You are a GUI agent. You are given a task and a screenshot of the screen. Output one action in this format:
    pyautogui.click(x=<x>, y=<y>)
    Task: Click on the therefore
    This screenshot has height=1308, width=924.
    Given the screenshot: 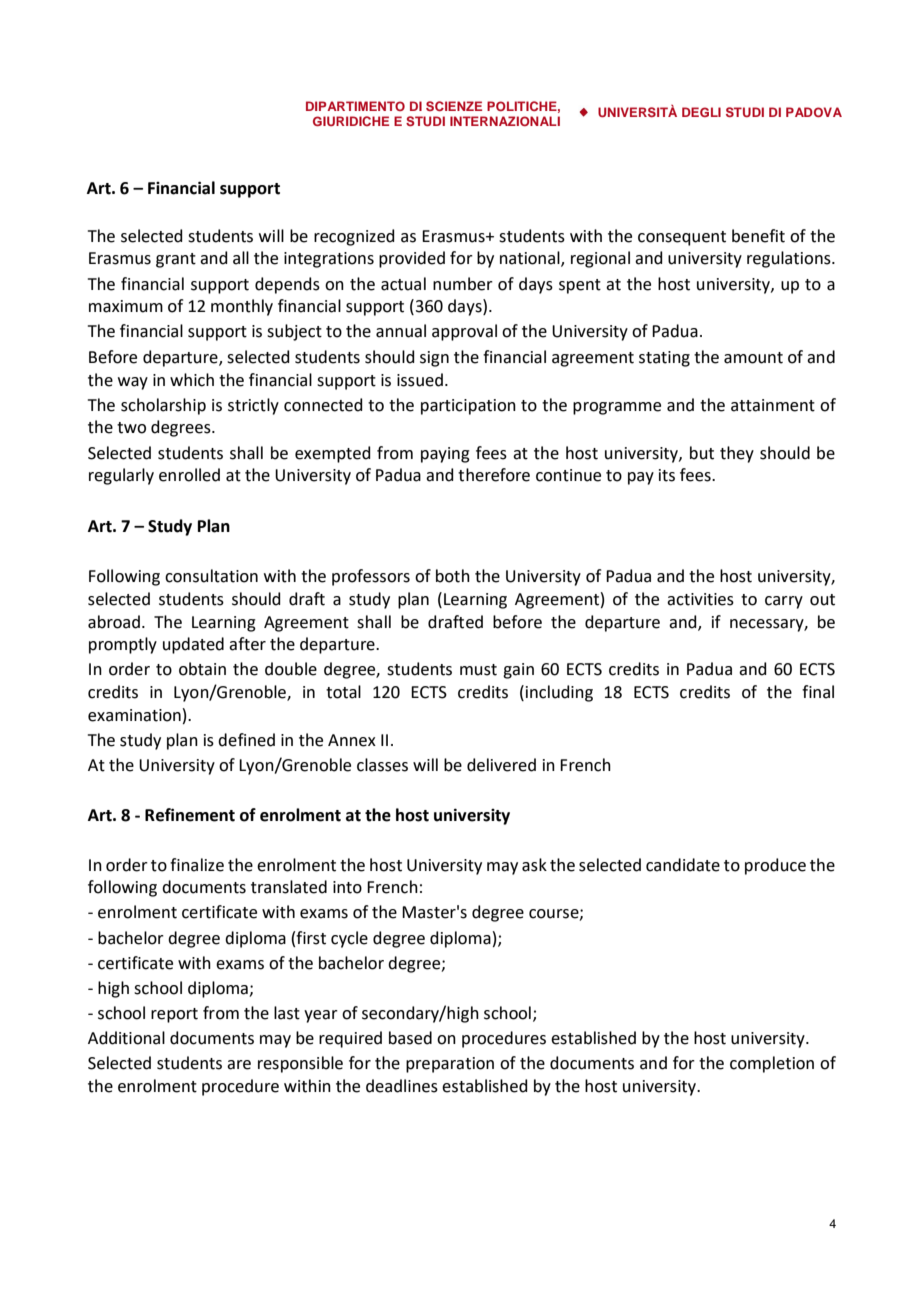 What is the action you would take?
    pyautogui.click(x=494, y=475)
